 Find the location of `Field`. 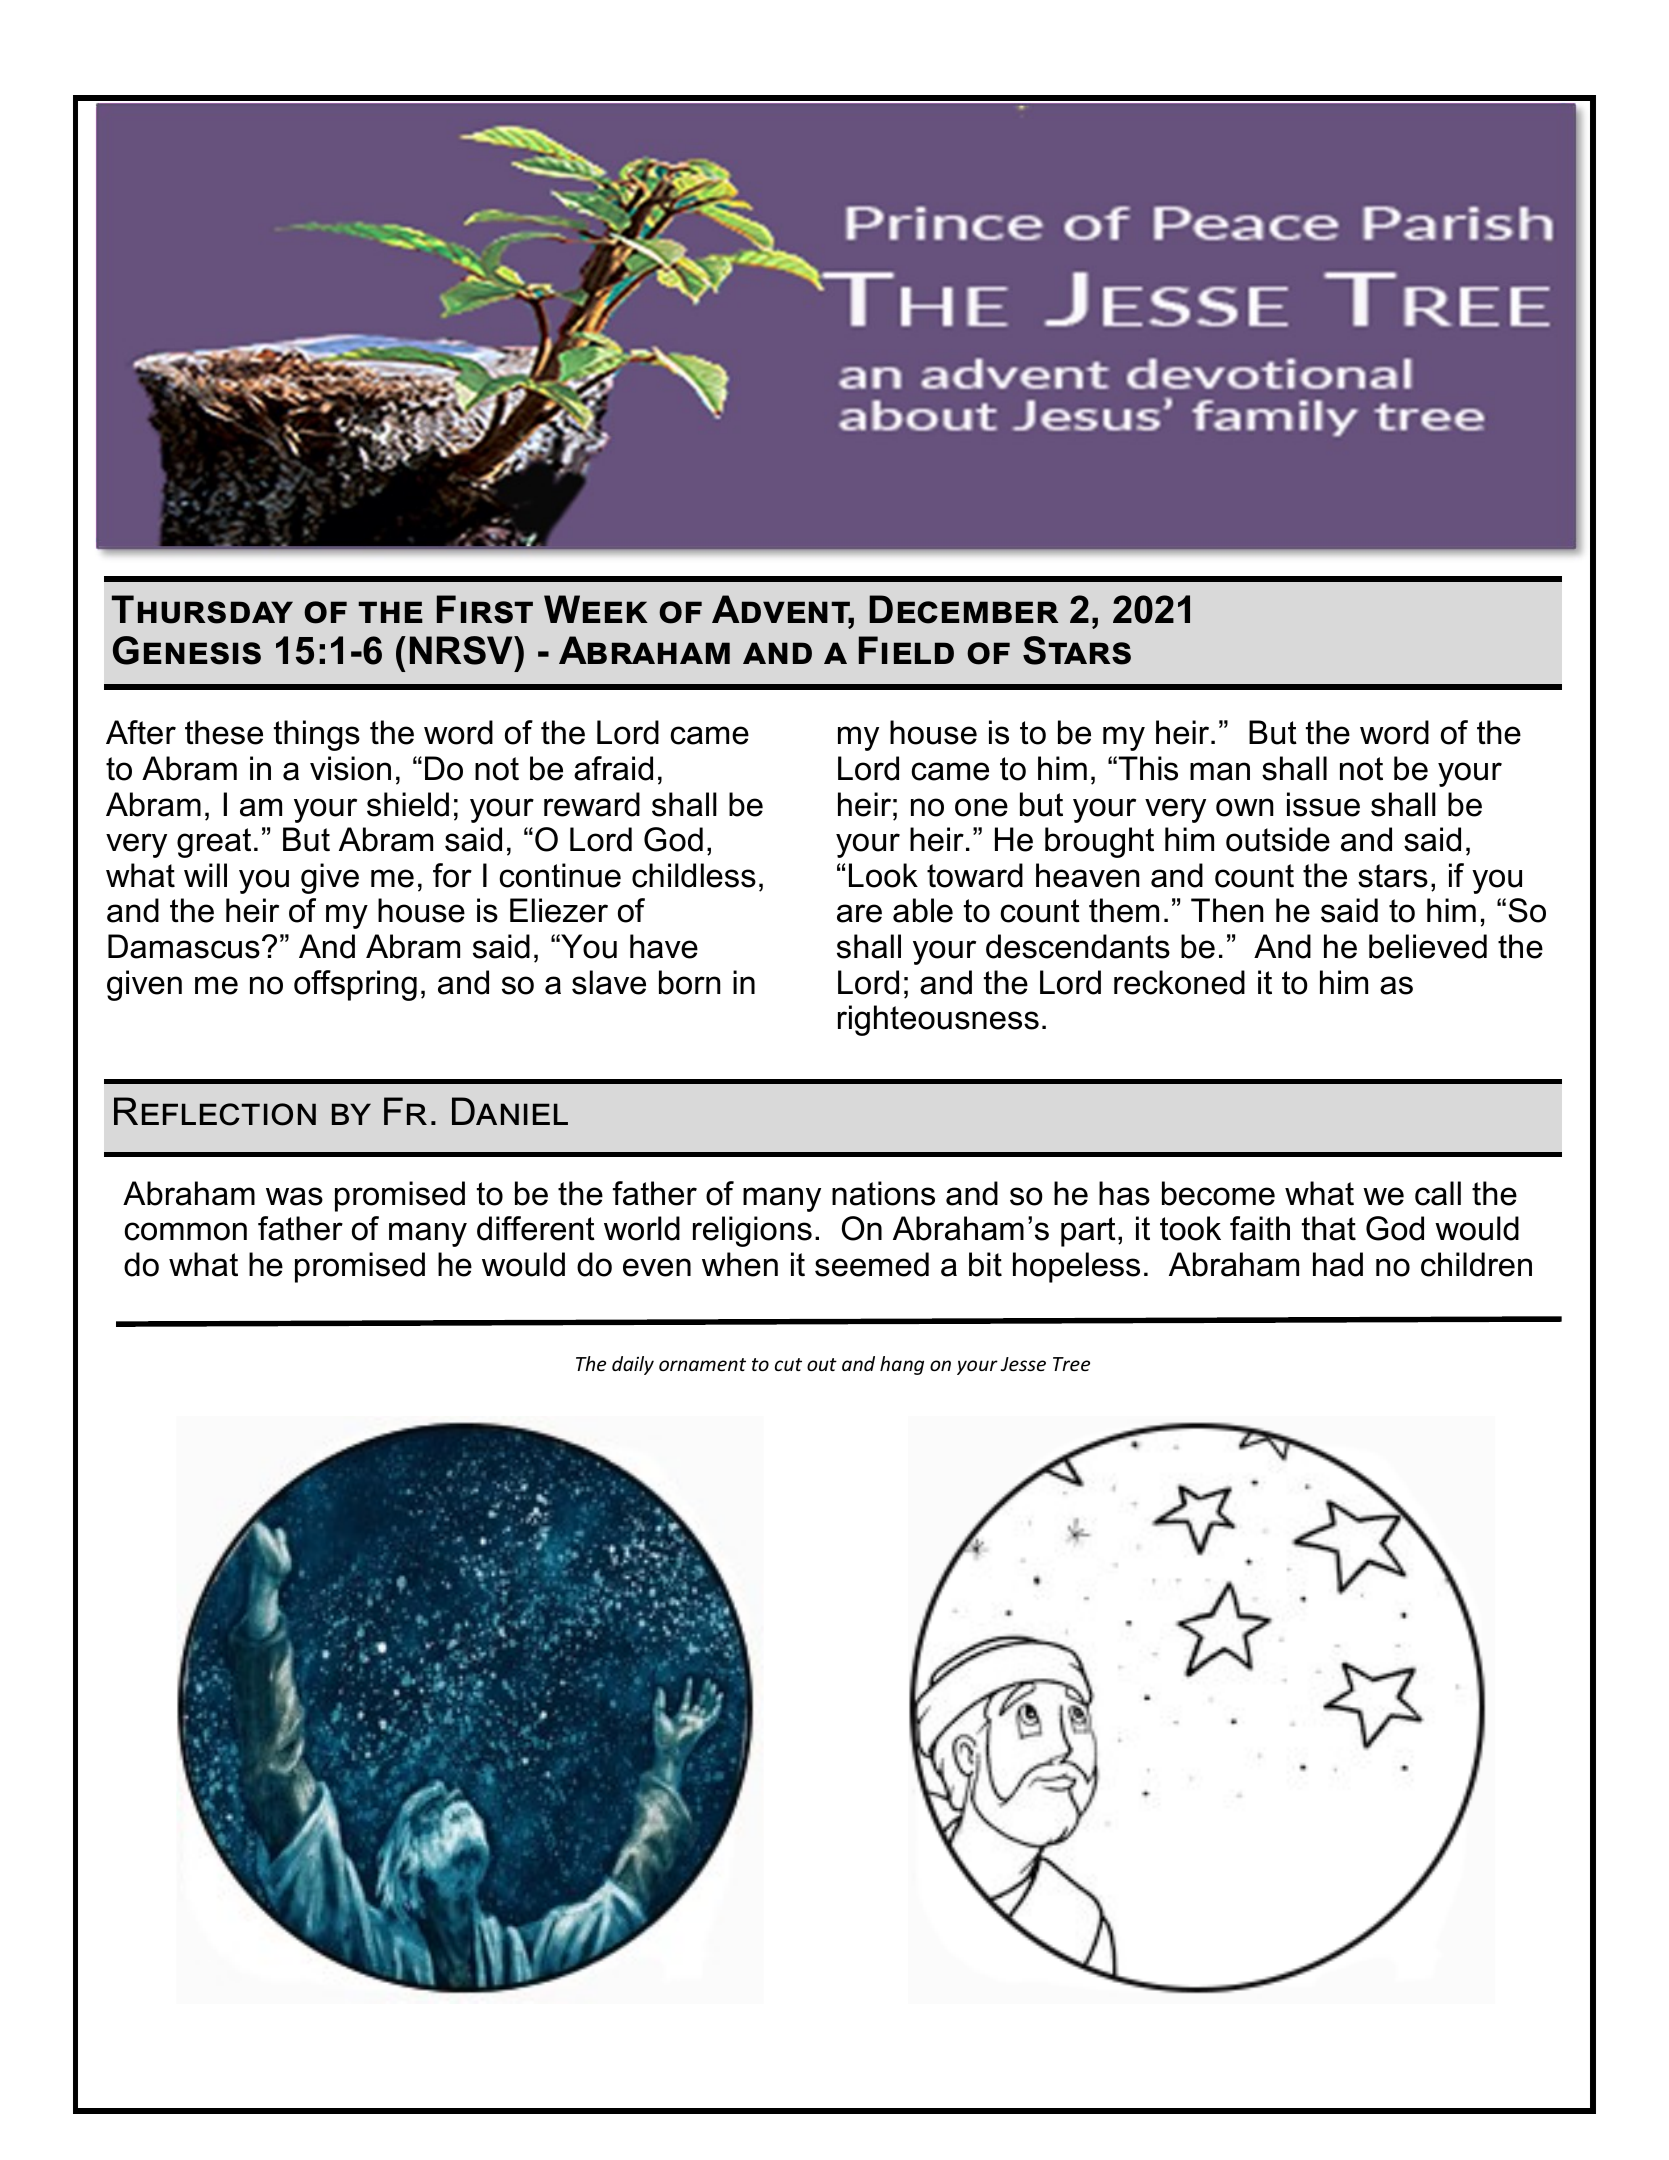

Field is located at coordinates (906, 650).
